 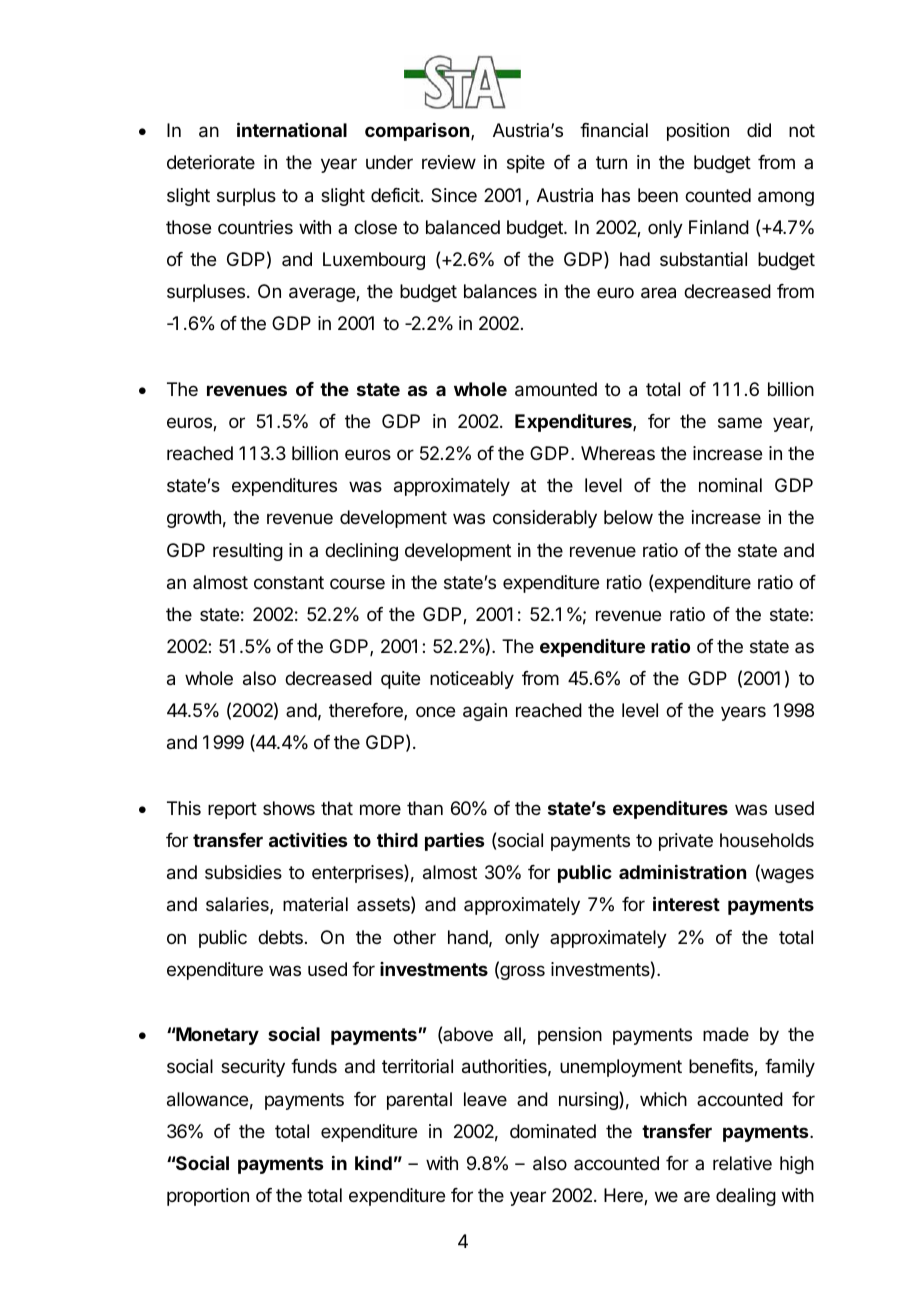 I want to click on deteriorate, so click(x=211, y=162).
